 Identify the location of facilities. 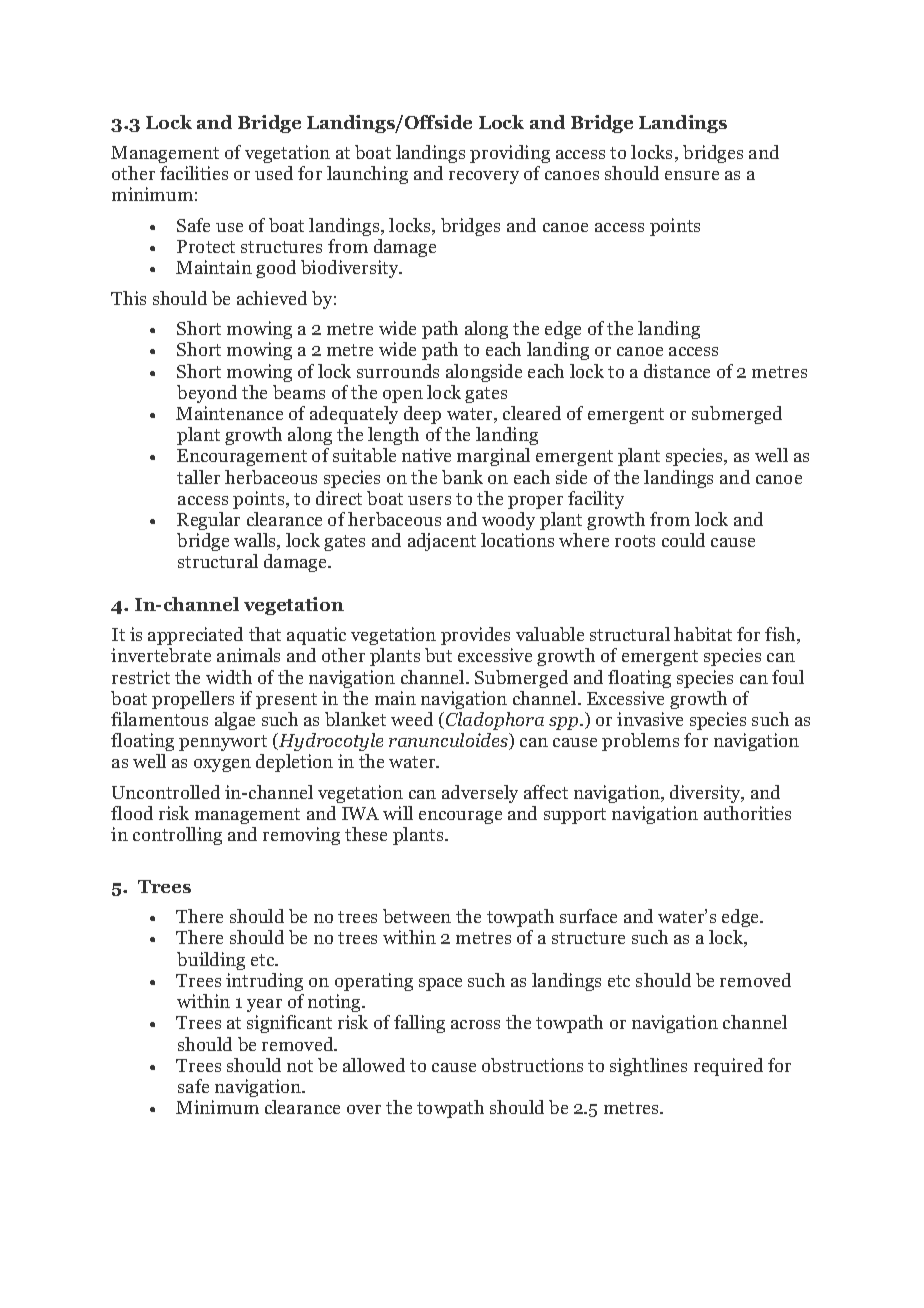
(194, 173).
